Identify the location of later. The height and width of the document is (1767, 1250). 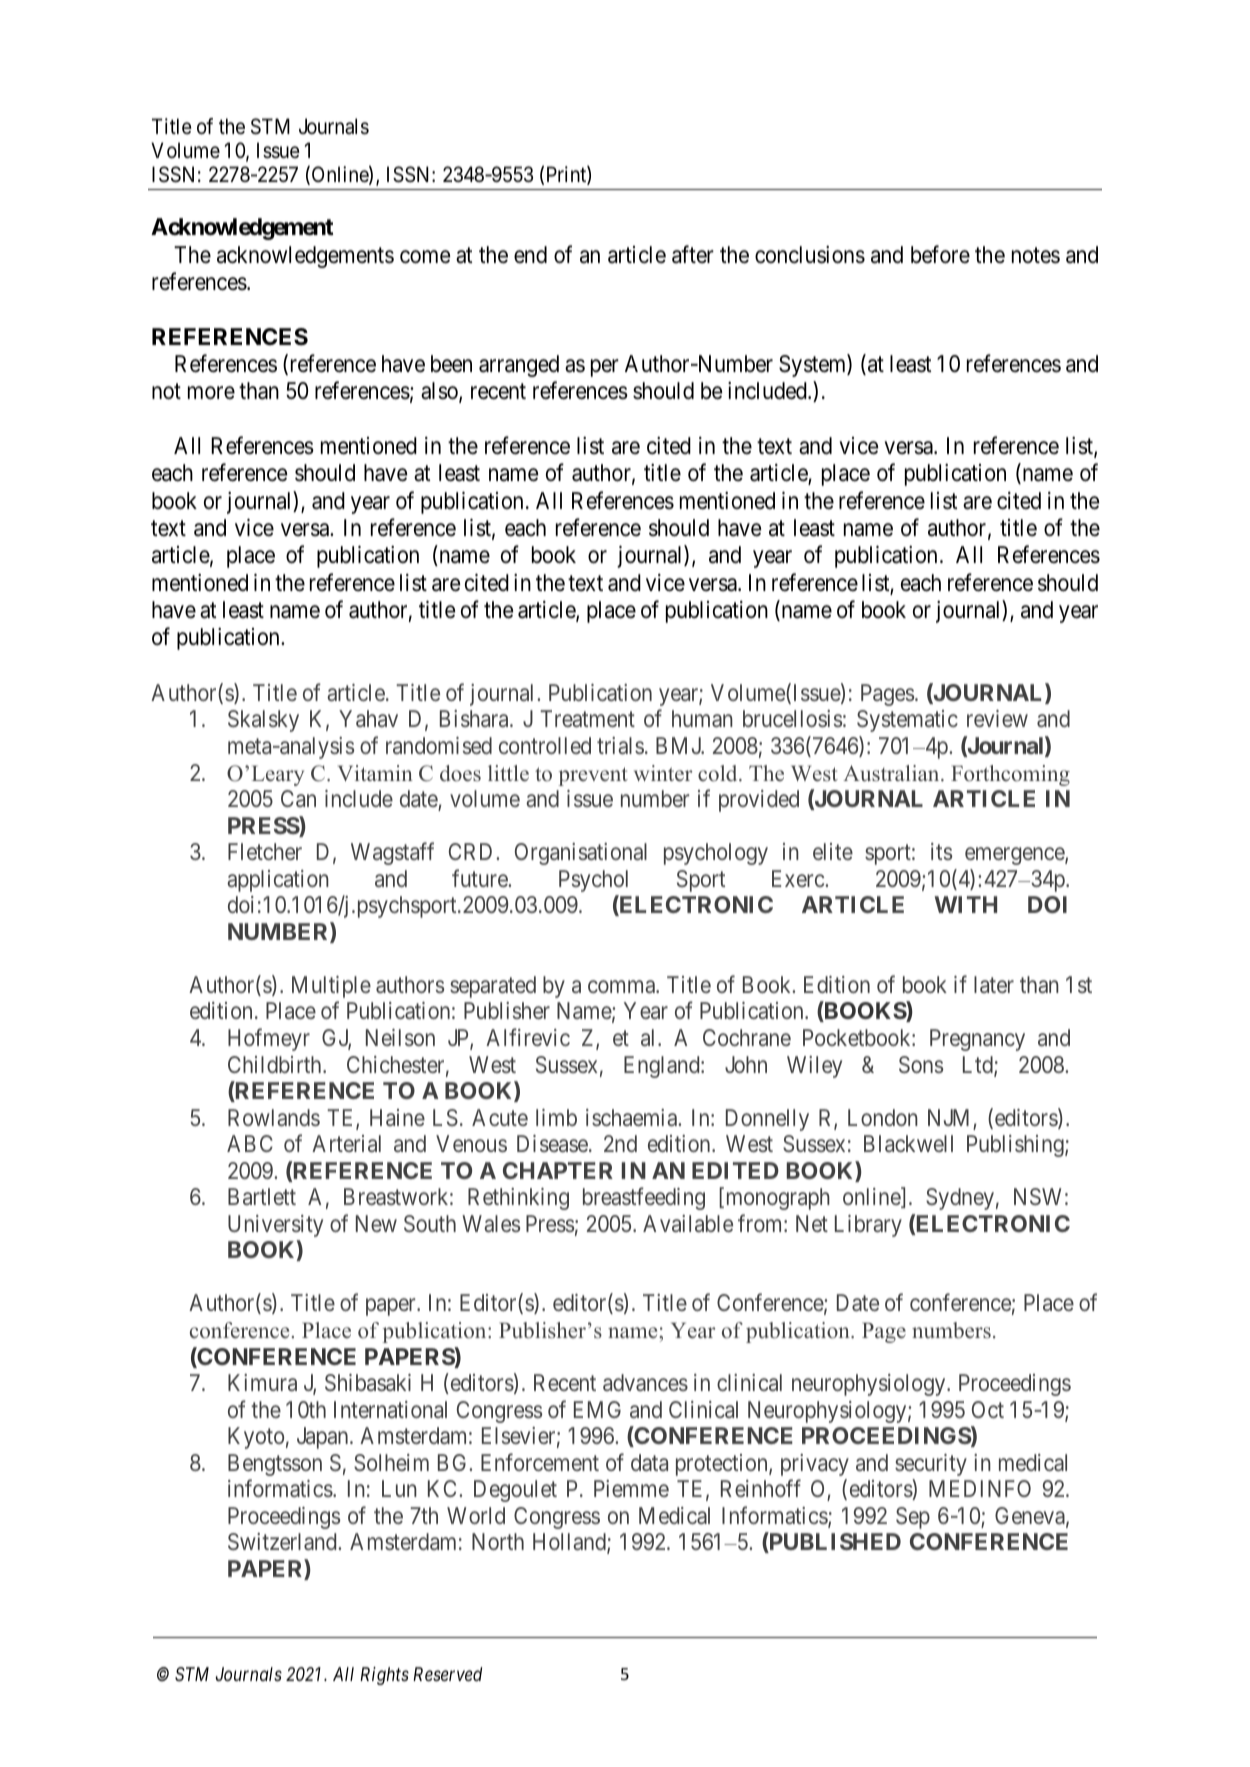
(994, 984).
